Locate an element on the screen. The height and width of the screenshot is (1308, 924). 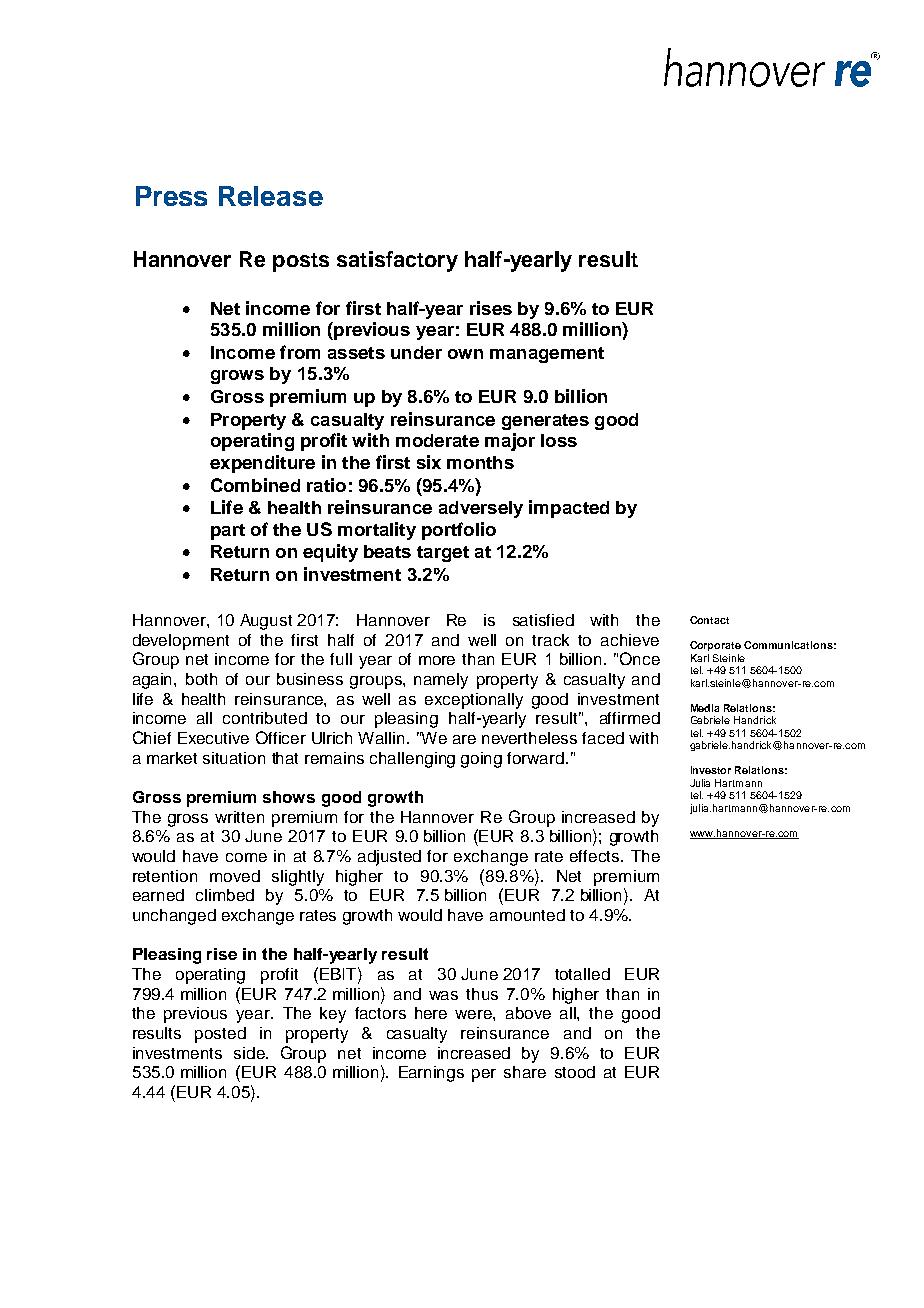
stood is located at coordinates (575, 1072).
